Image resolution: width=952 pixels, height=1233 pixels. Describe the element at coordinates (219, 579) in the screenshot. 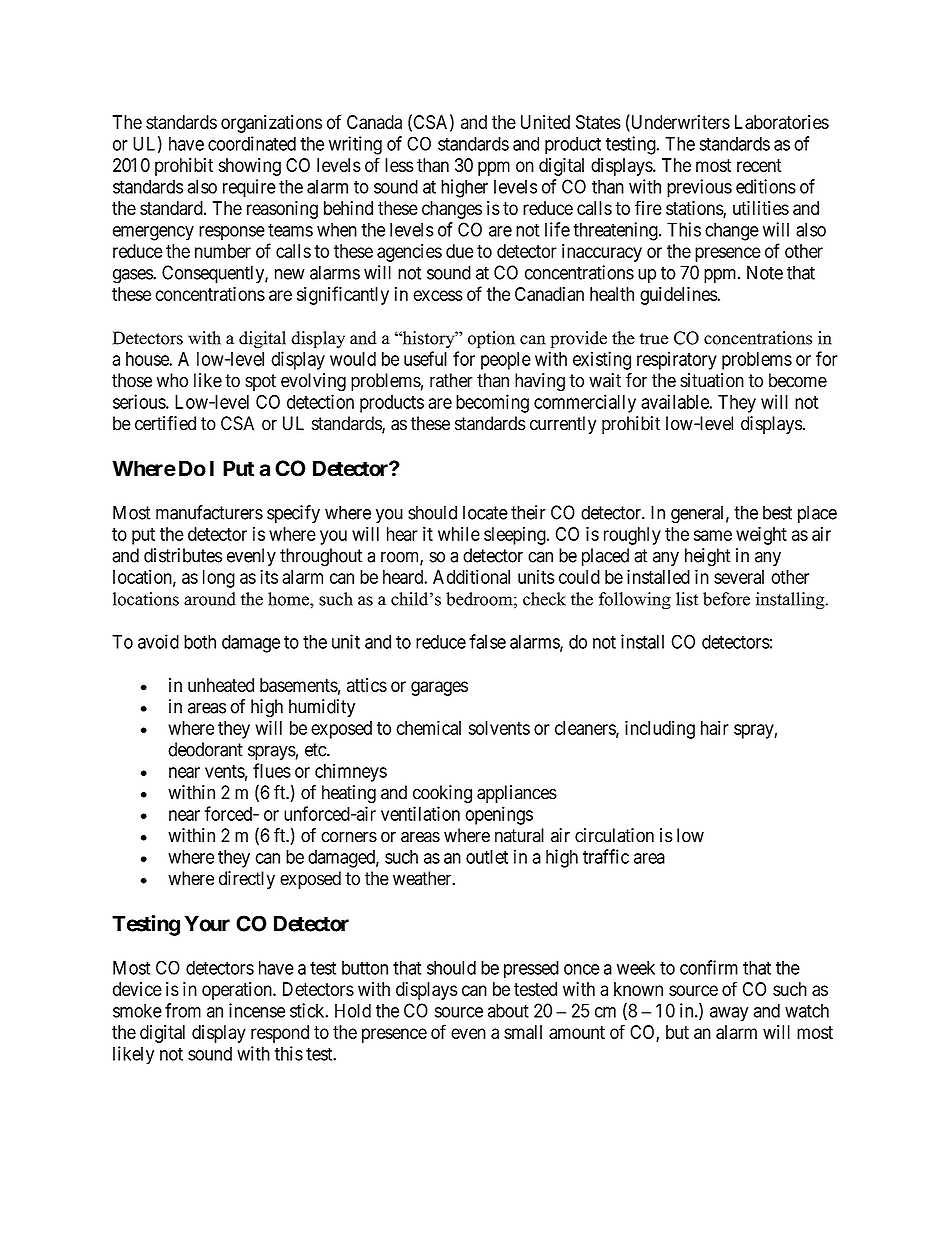

I see `long` at that location.
